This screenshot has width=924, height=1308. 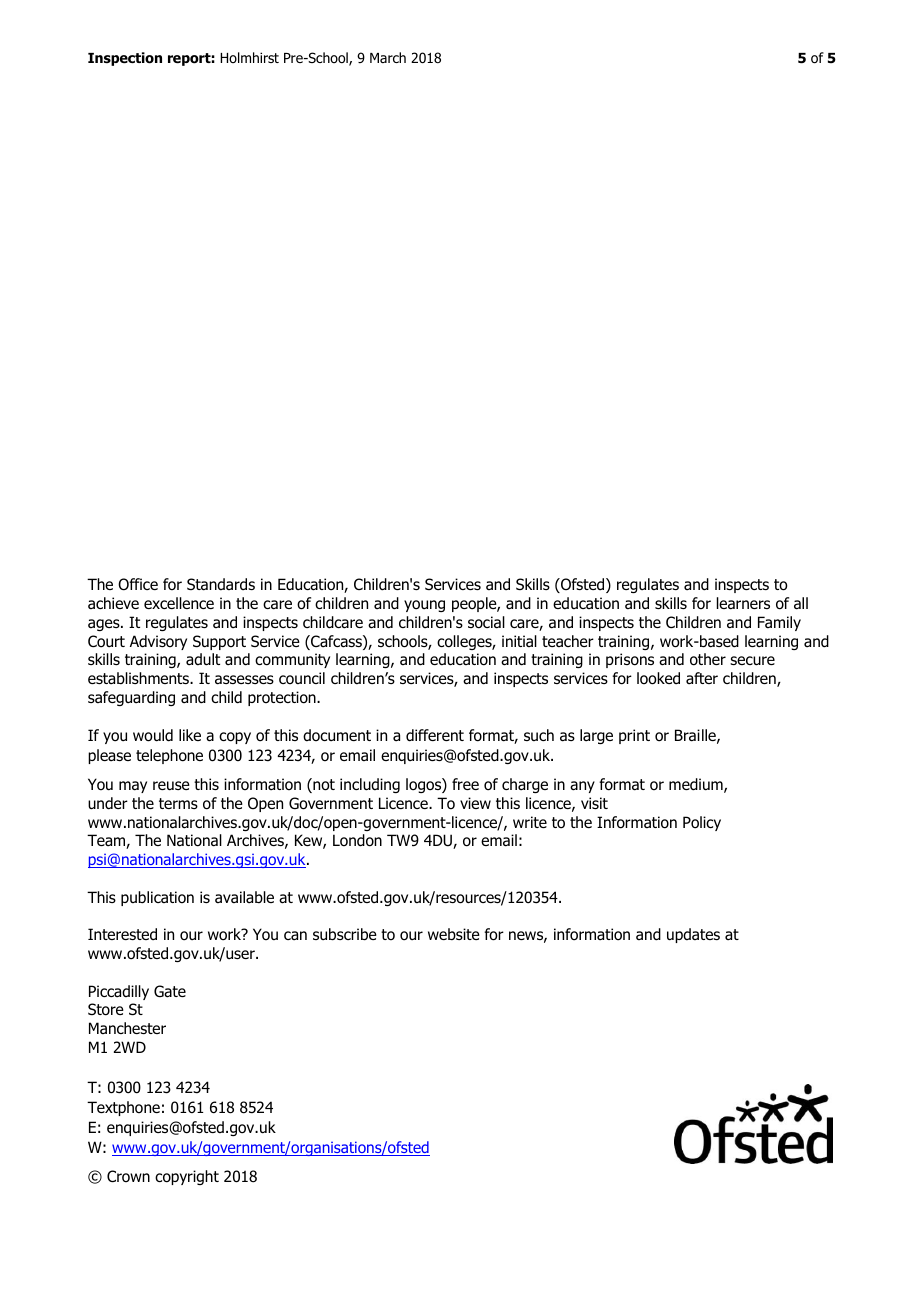 What do you see at coordinates (157, 898) in the screenshot?
I see `publication` at bounding box center [157, 898].
